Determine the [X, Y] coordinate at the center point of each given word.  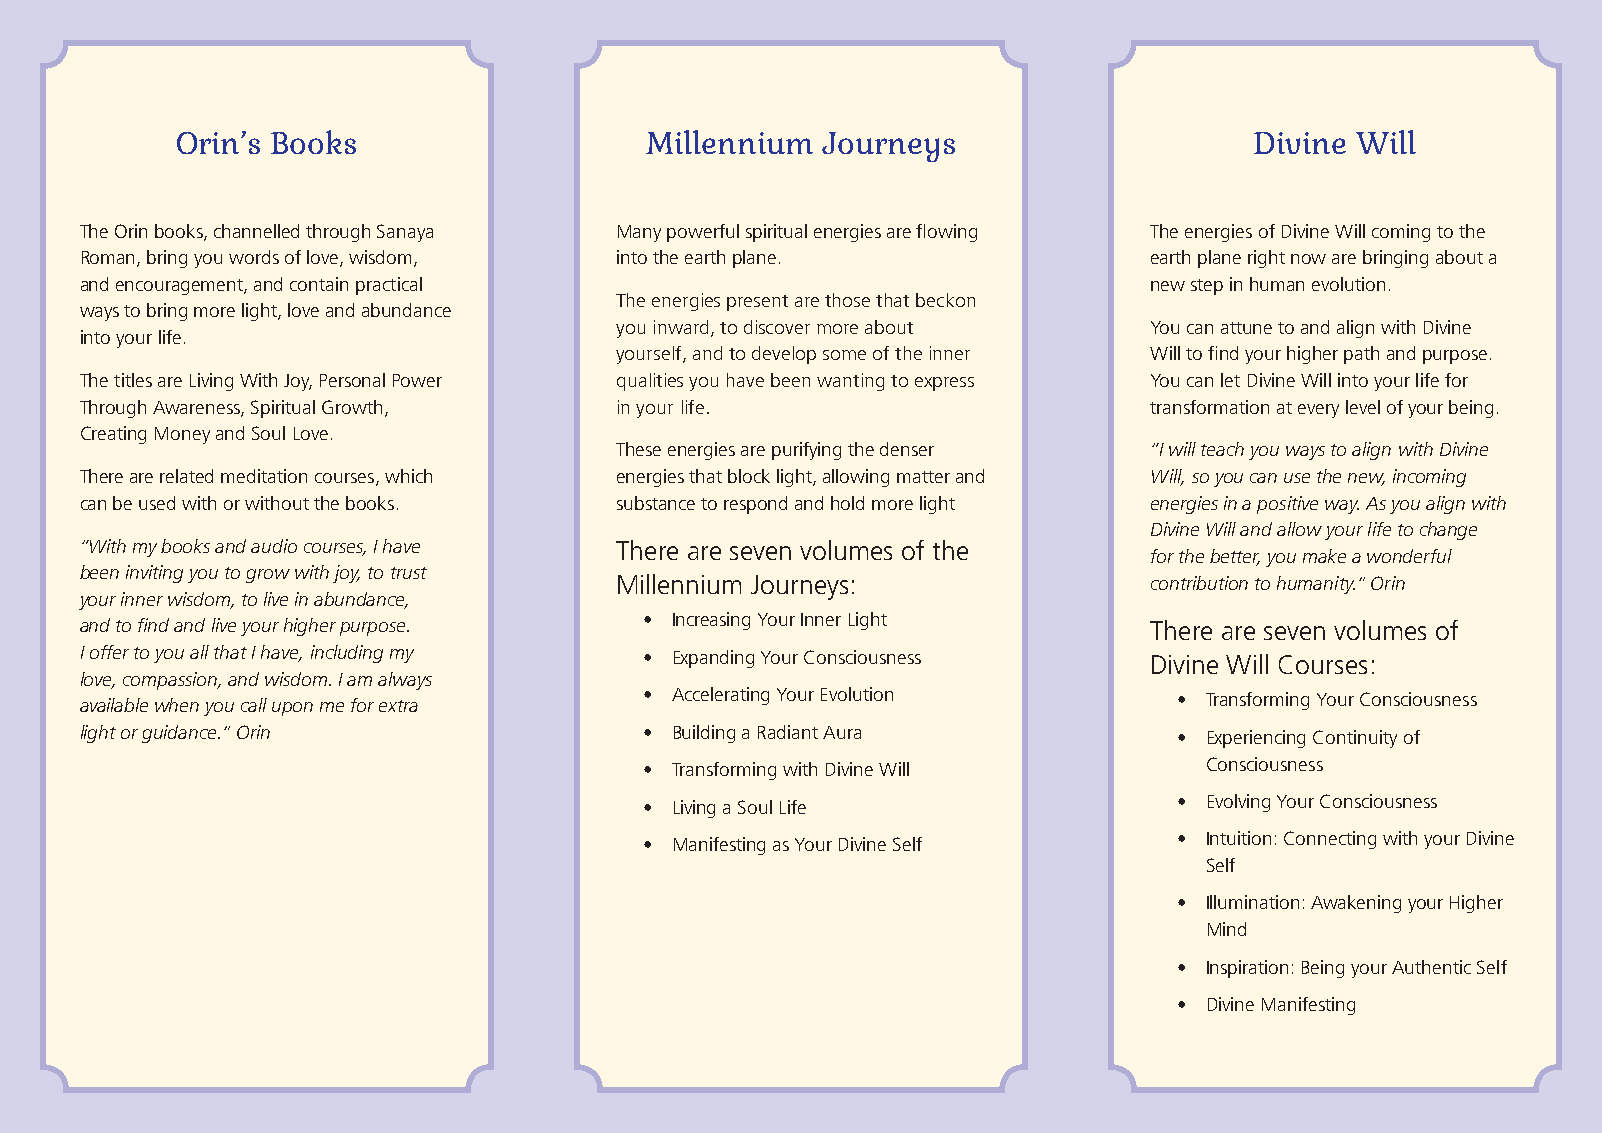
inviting [154, 574]
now [1308, 259]
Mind [1227, 929]
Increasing [711, 621]
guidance [180, 734]
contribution [1199, 583]
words [254, 257]
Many [639, 233]
